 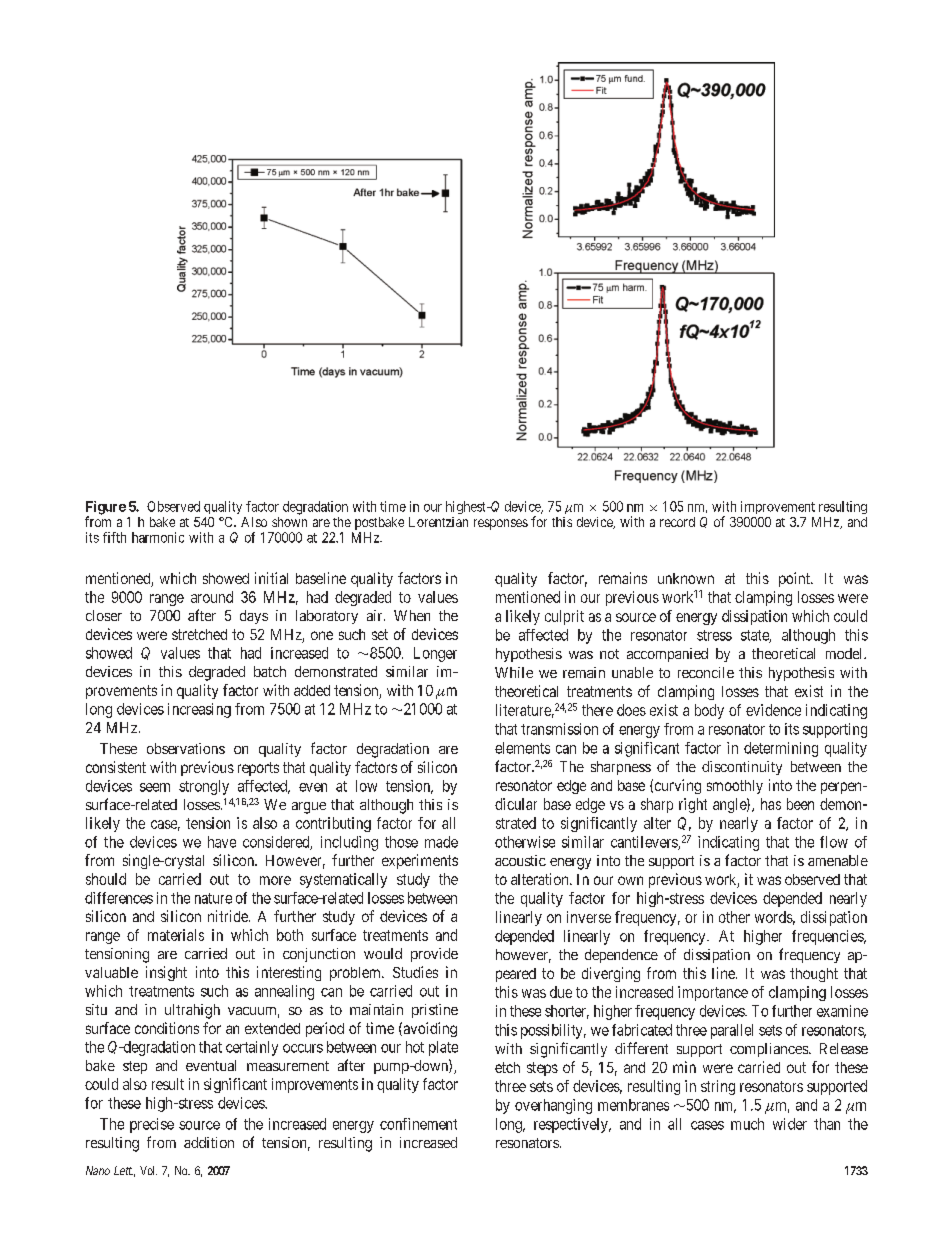 What do you see at coordinates (158, 537) in the screenshot?
I see `harmonic` at bounding box center [158, 537].
